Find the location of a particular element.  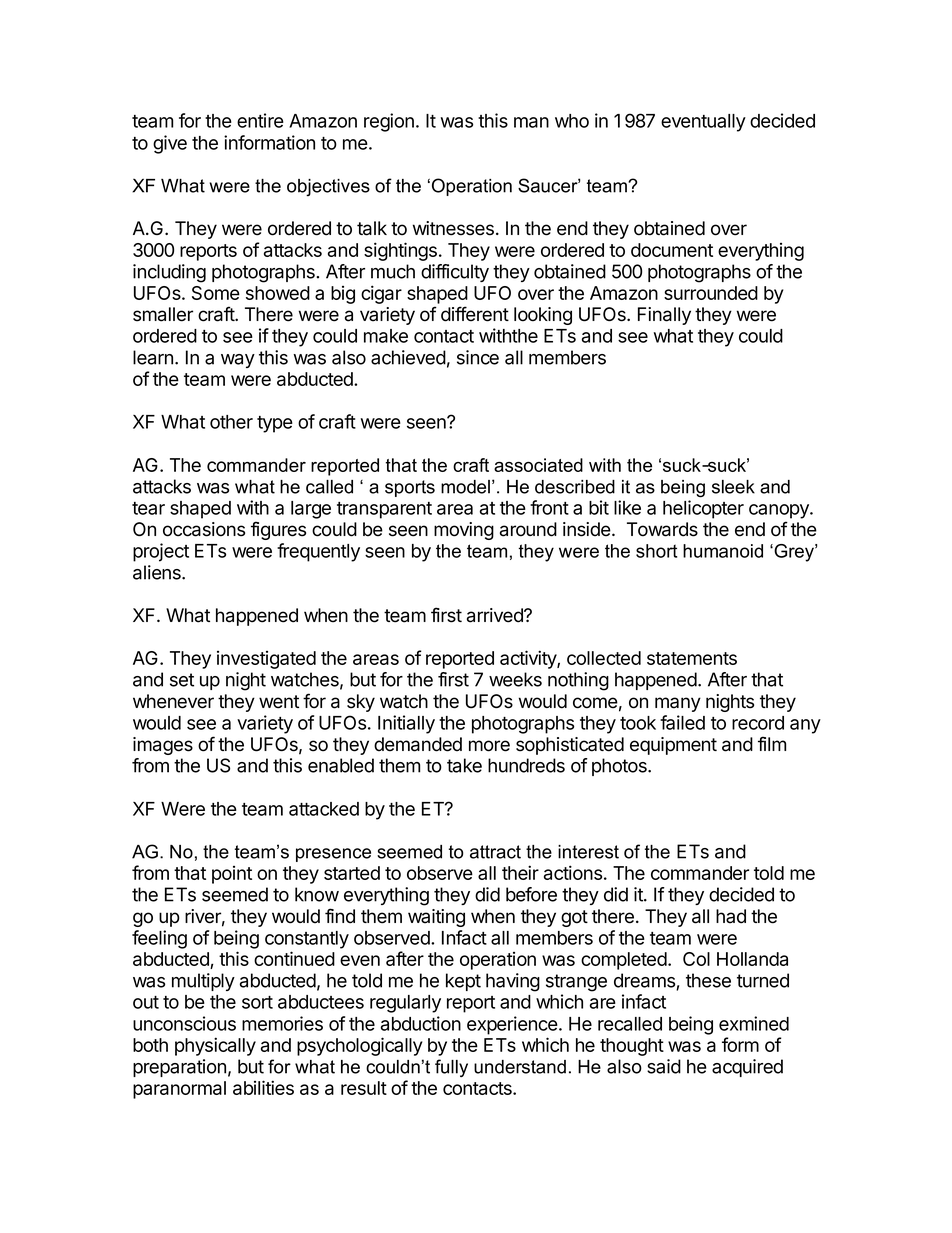

sleek is located at coordinates (733, 487).
